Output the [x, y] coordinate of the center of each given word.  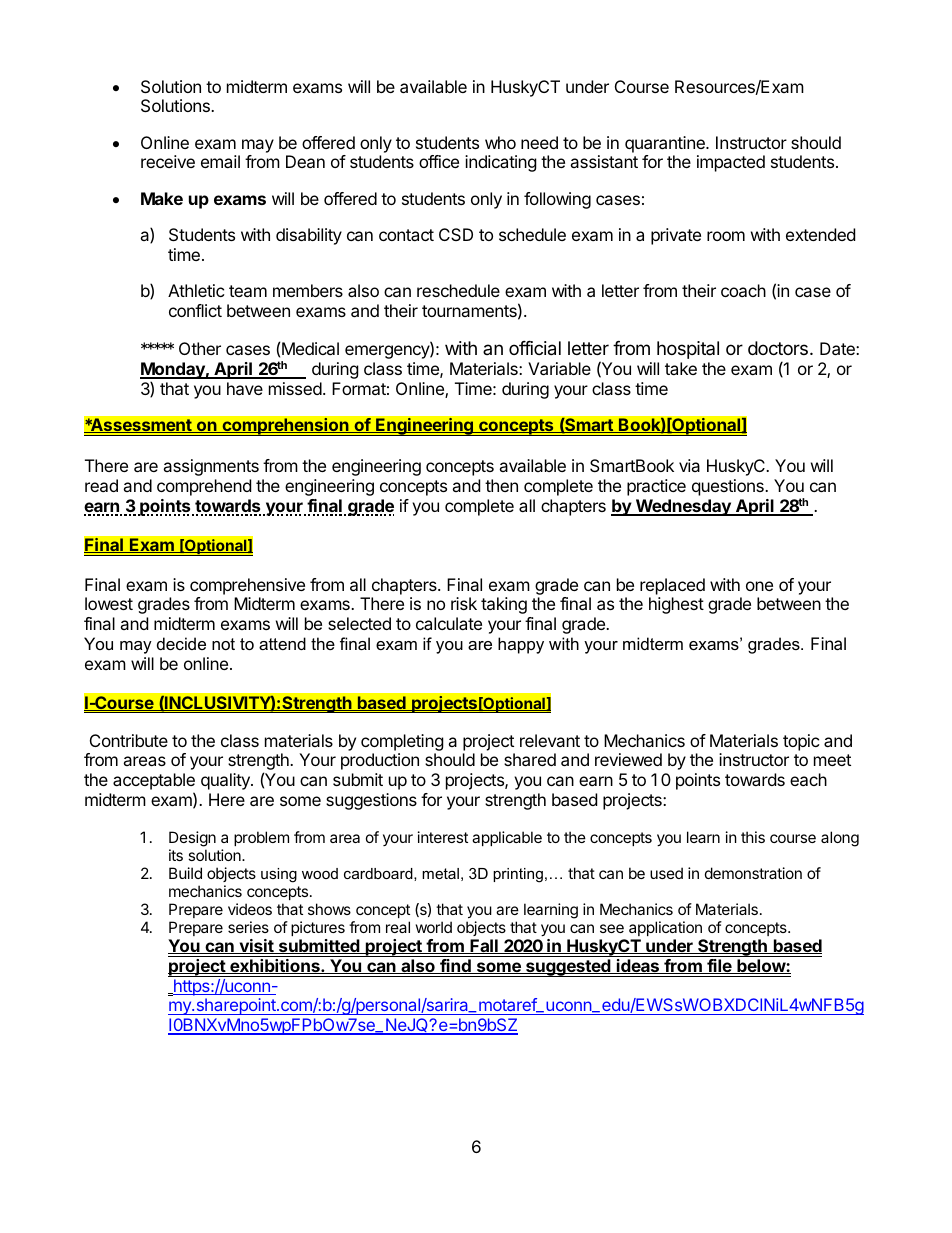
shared [530, 759]
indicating [501, 163]
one [759, 586]
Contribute [129, 740]
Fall [484, 946]
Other [200, 348]
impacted [731, 163]
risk [464, 603]
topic [801, 742]
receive [168, 161]
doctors [778, 348]
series [248, 927]
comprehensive [247, 586]
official [535, 348]
